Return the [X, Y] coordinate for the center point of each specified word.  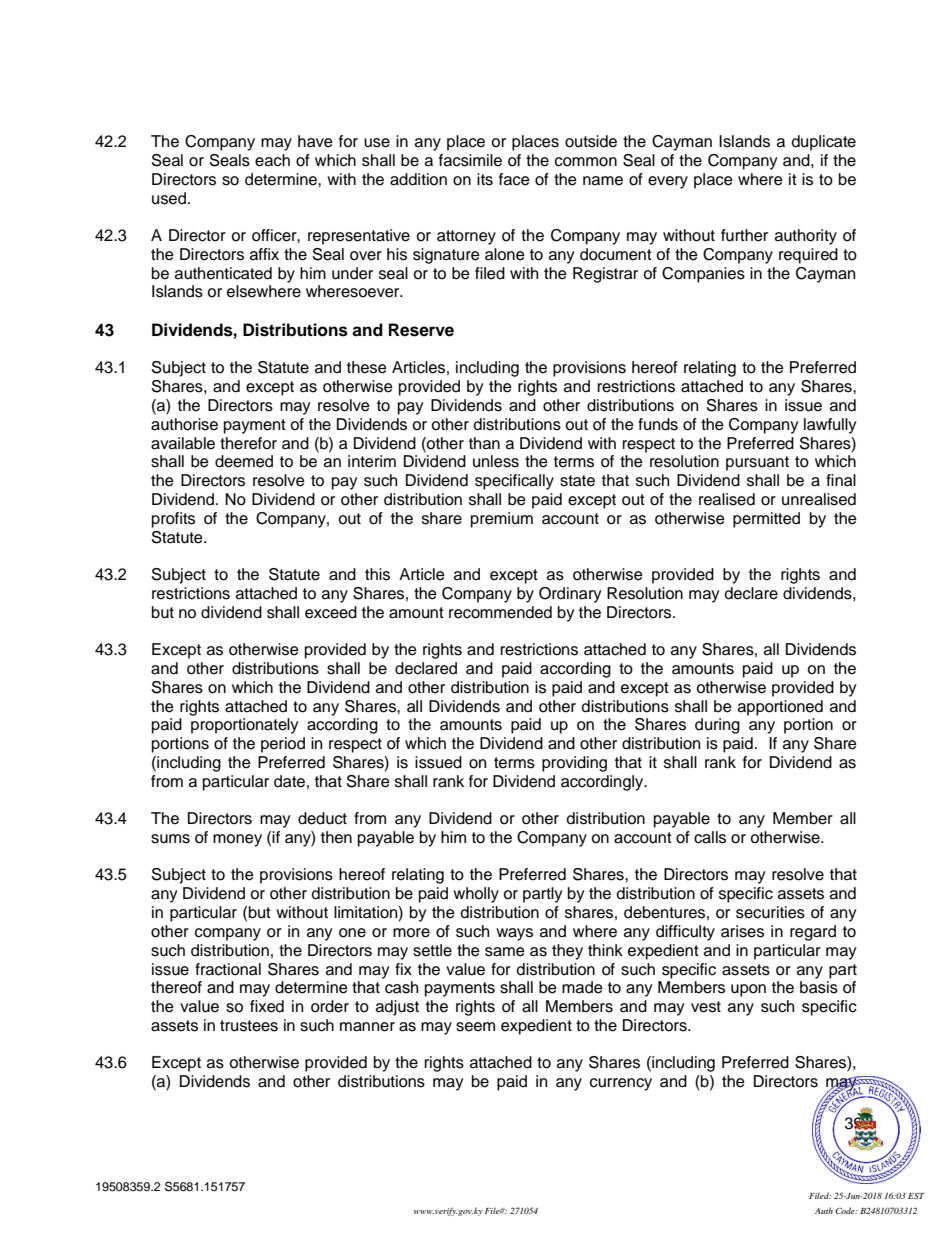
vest [706, 1007]
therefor [248, 443]
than [484, 443]
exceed [331, 612]
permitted [766, 520]
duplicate [824, 143]
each [272, 160]
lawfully [830, 426]
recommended [500, 612]
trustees [249, 1026]
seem [475, 1027]
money [237, 840]
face [514, 179]
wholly [476, 895]
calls [710, 837]
